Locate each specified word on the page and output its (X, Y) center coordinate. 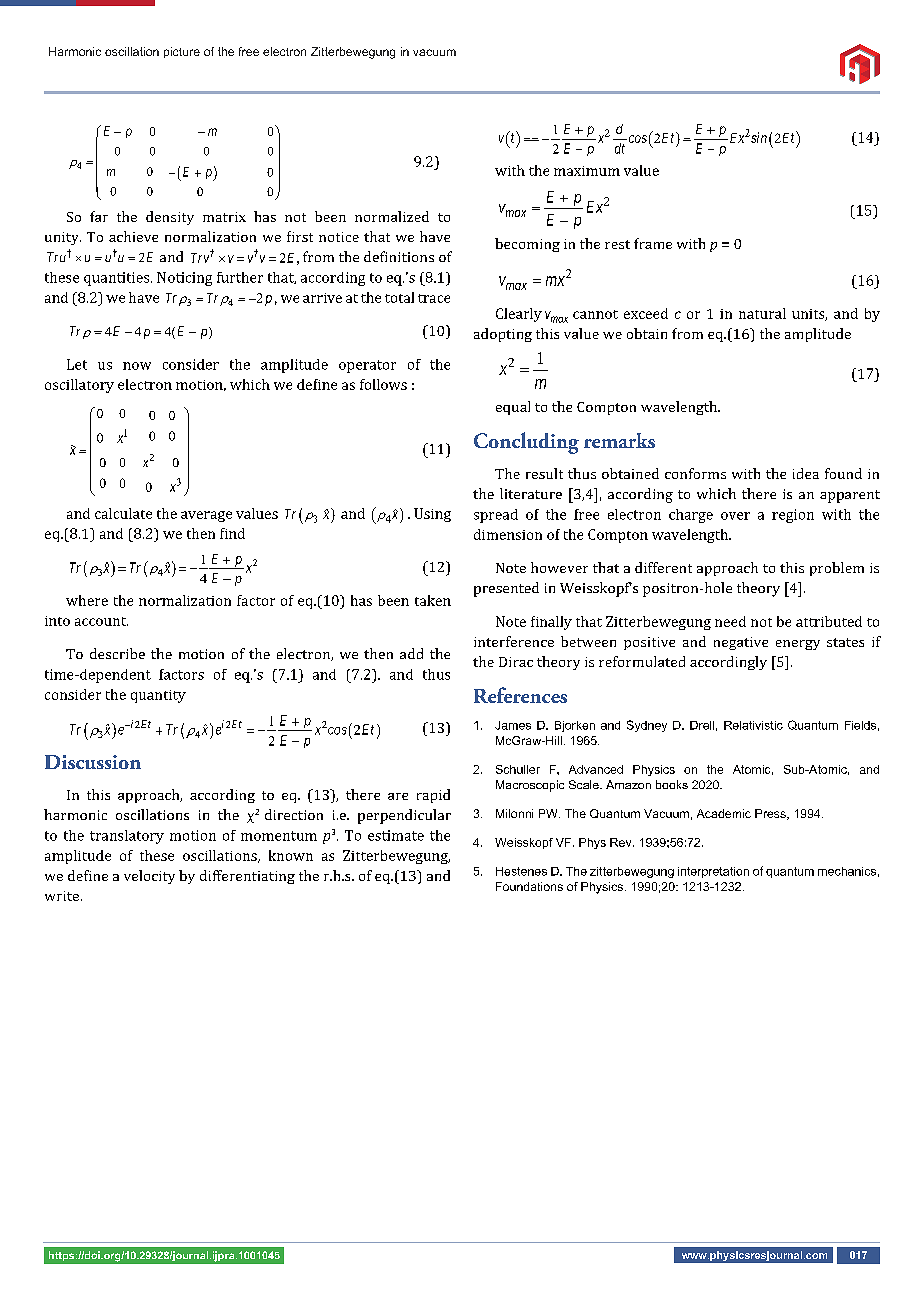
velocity (149, 877)
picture (182, 52)
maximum (587, 171)
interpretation (713, 872)
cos (636, 139)
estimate (396, 835)
